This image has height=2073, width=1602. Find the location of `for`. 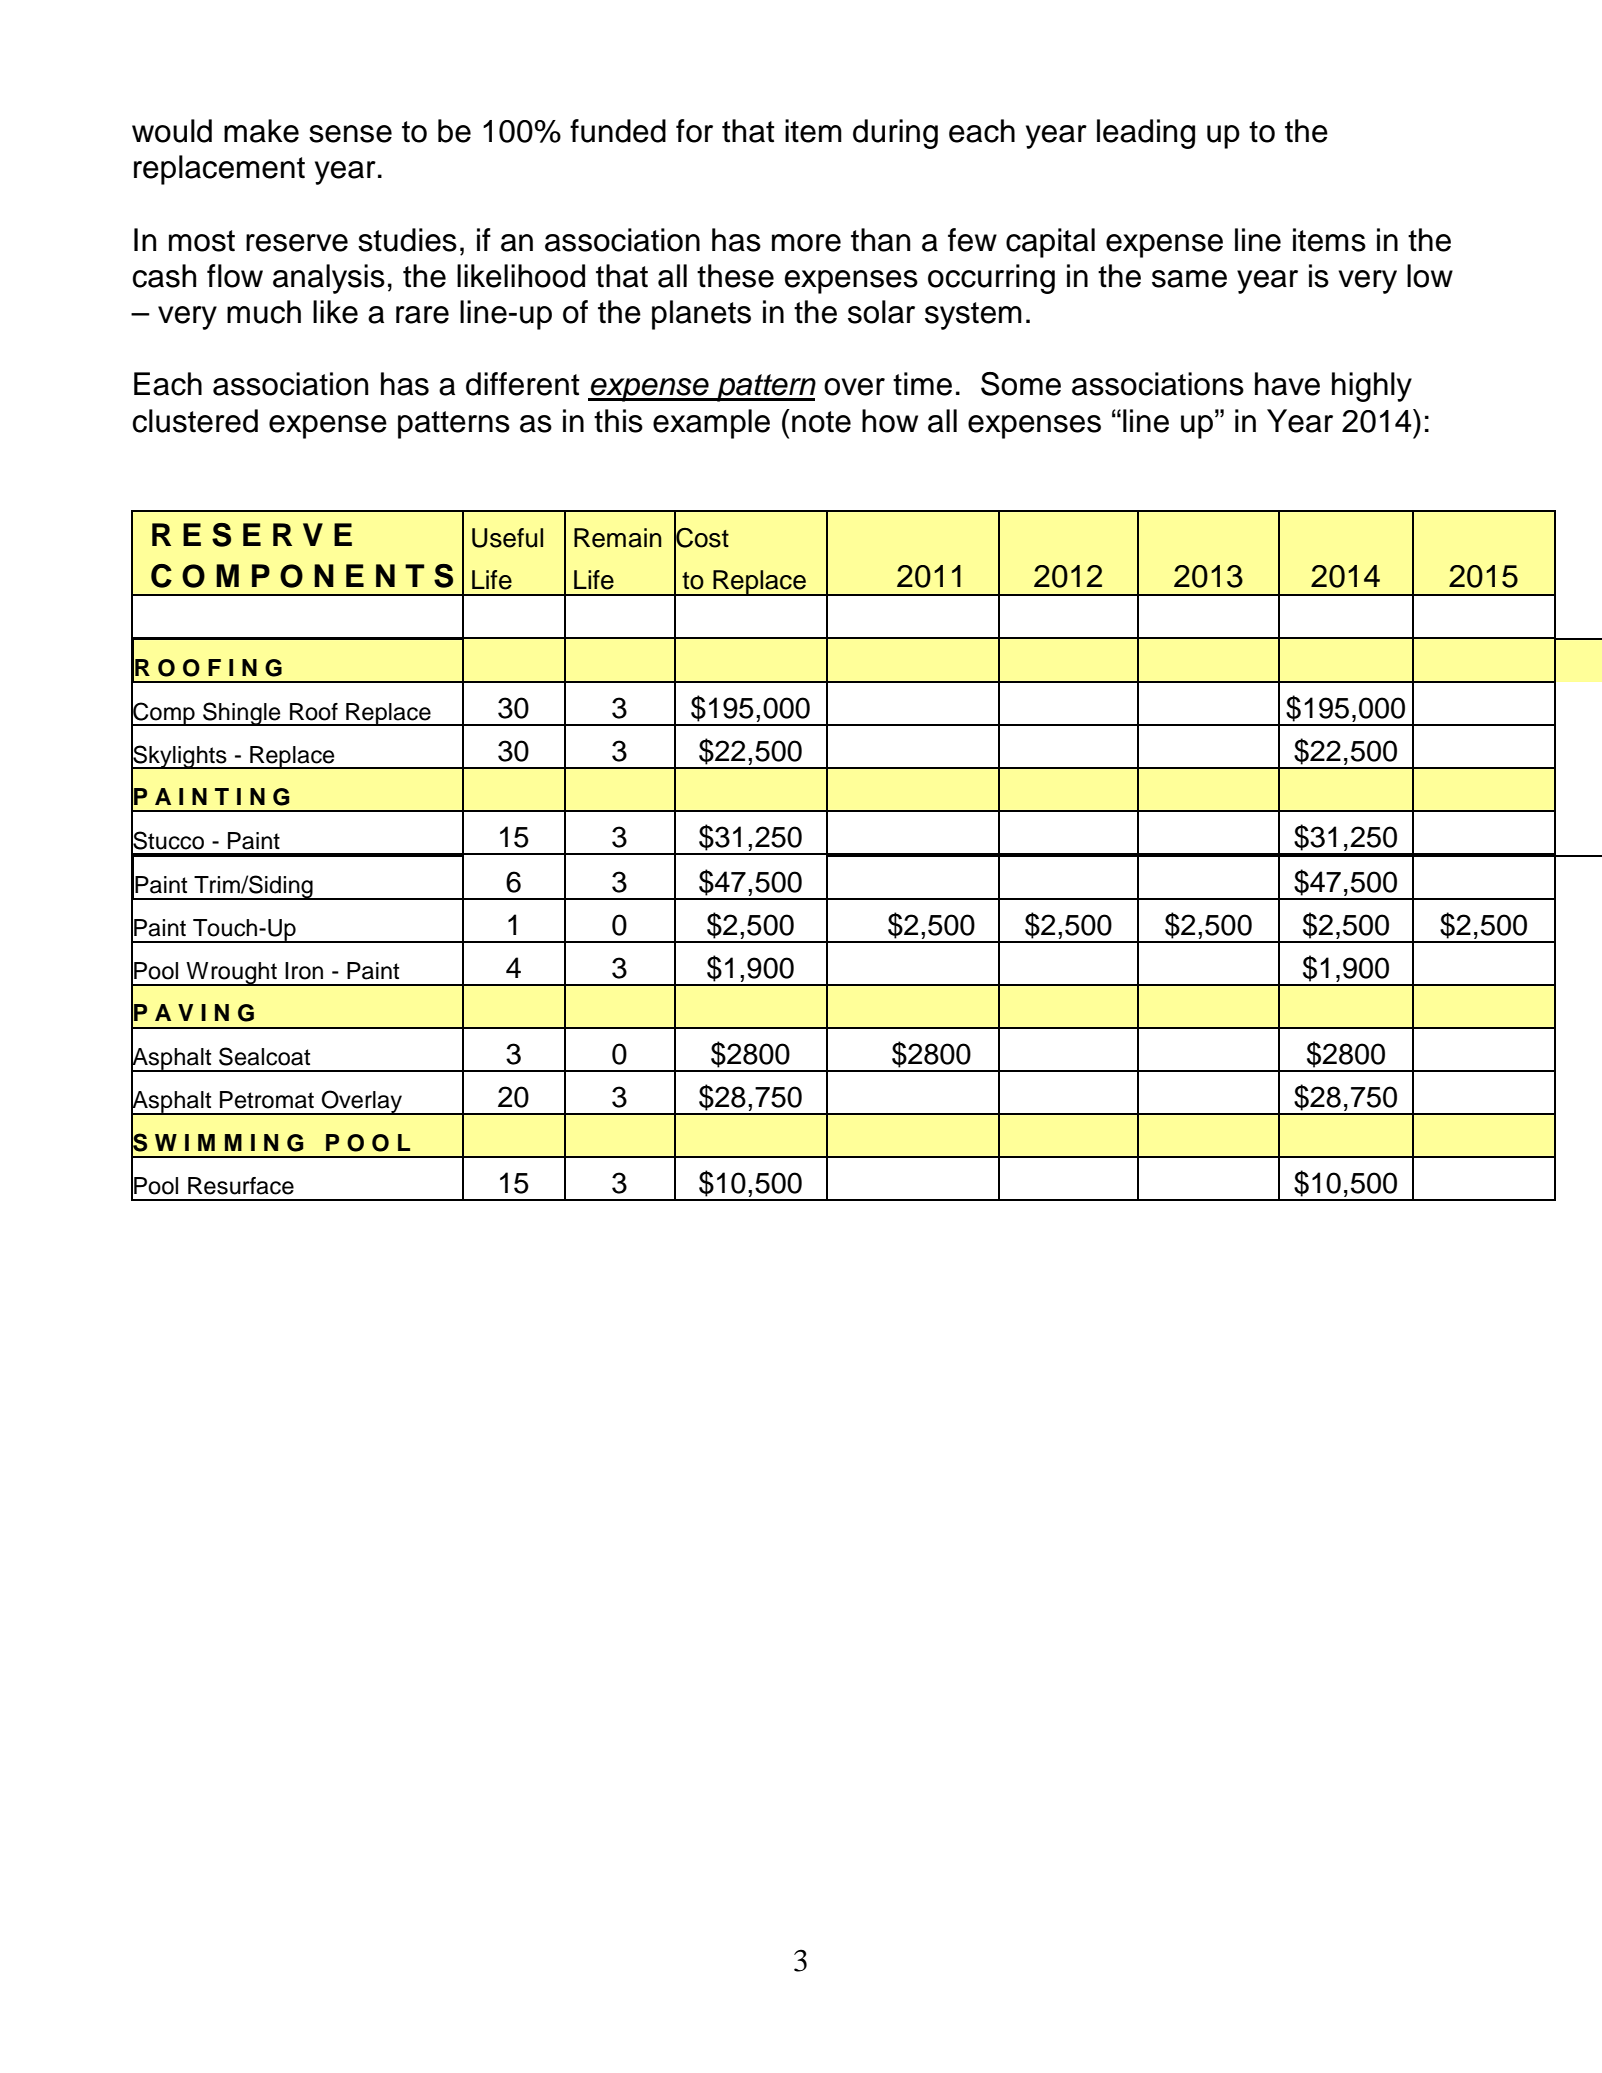

for is located at coordinates (694, 131).
